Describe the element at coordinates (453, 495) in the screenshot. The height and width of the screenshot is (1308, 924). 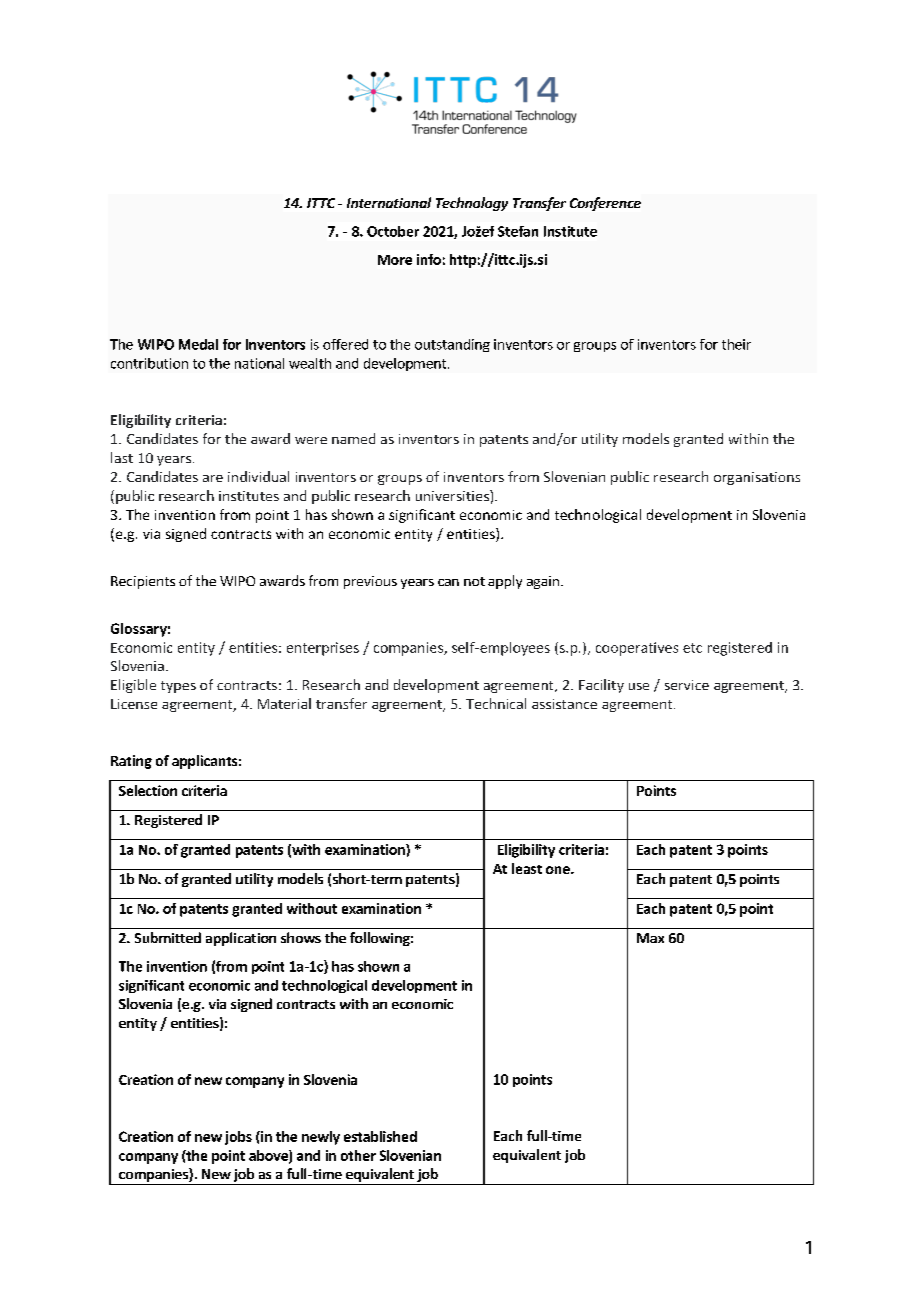
I see `universities` at that location.
